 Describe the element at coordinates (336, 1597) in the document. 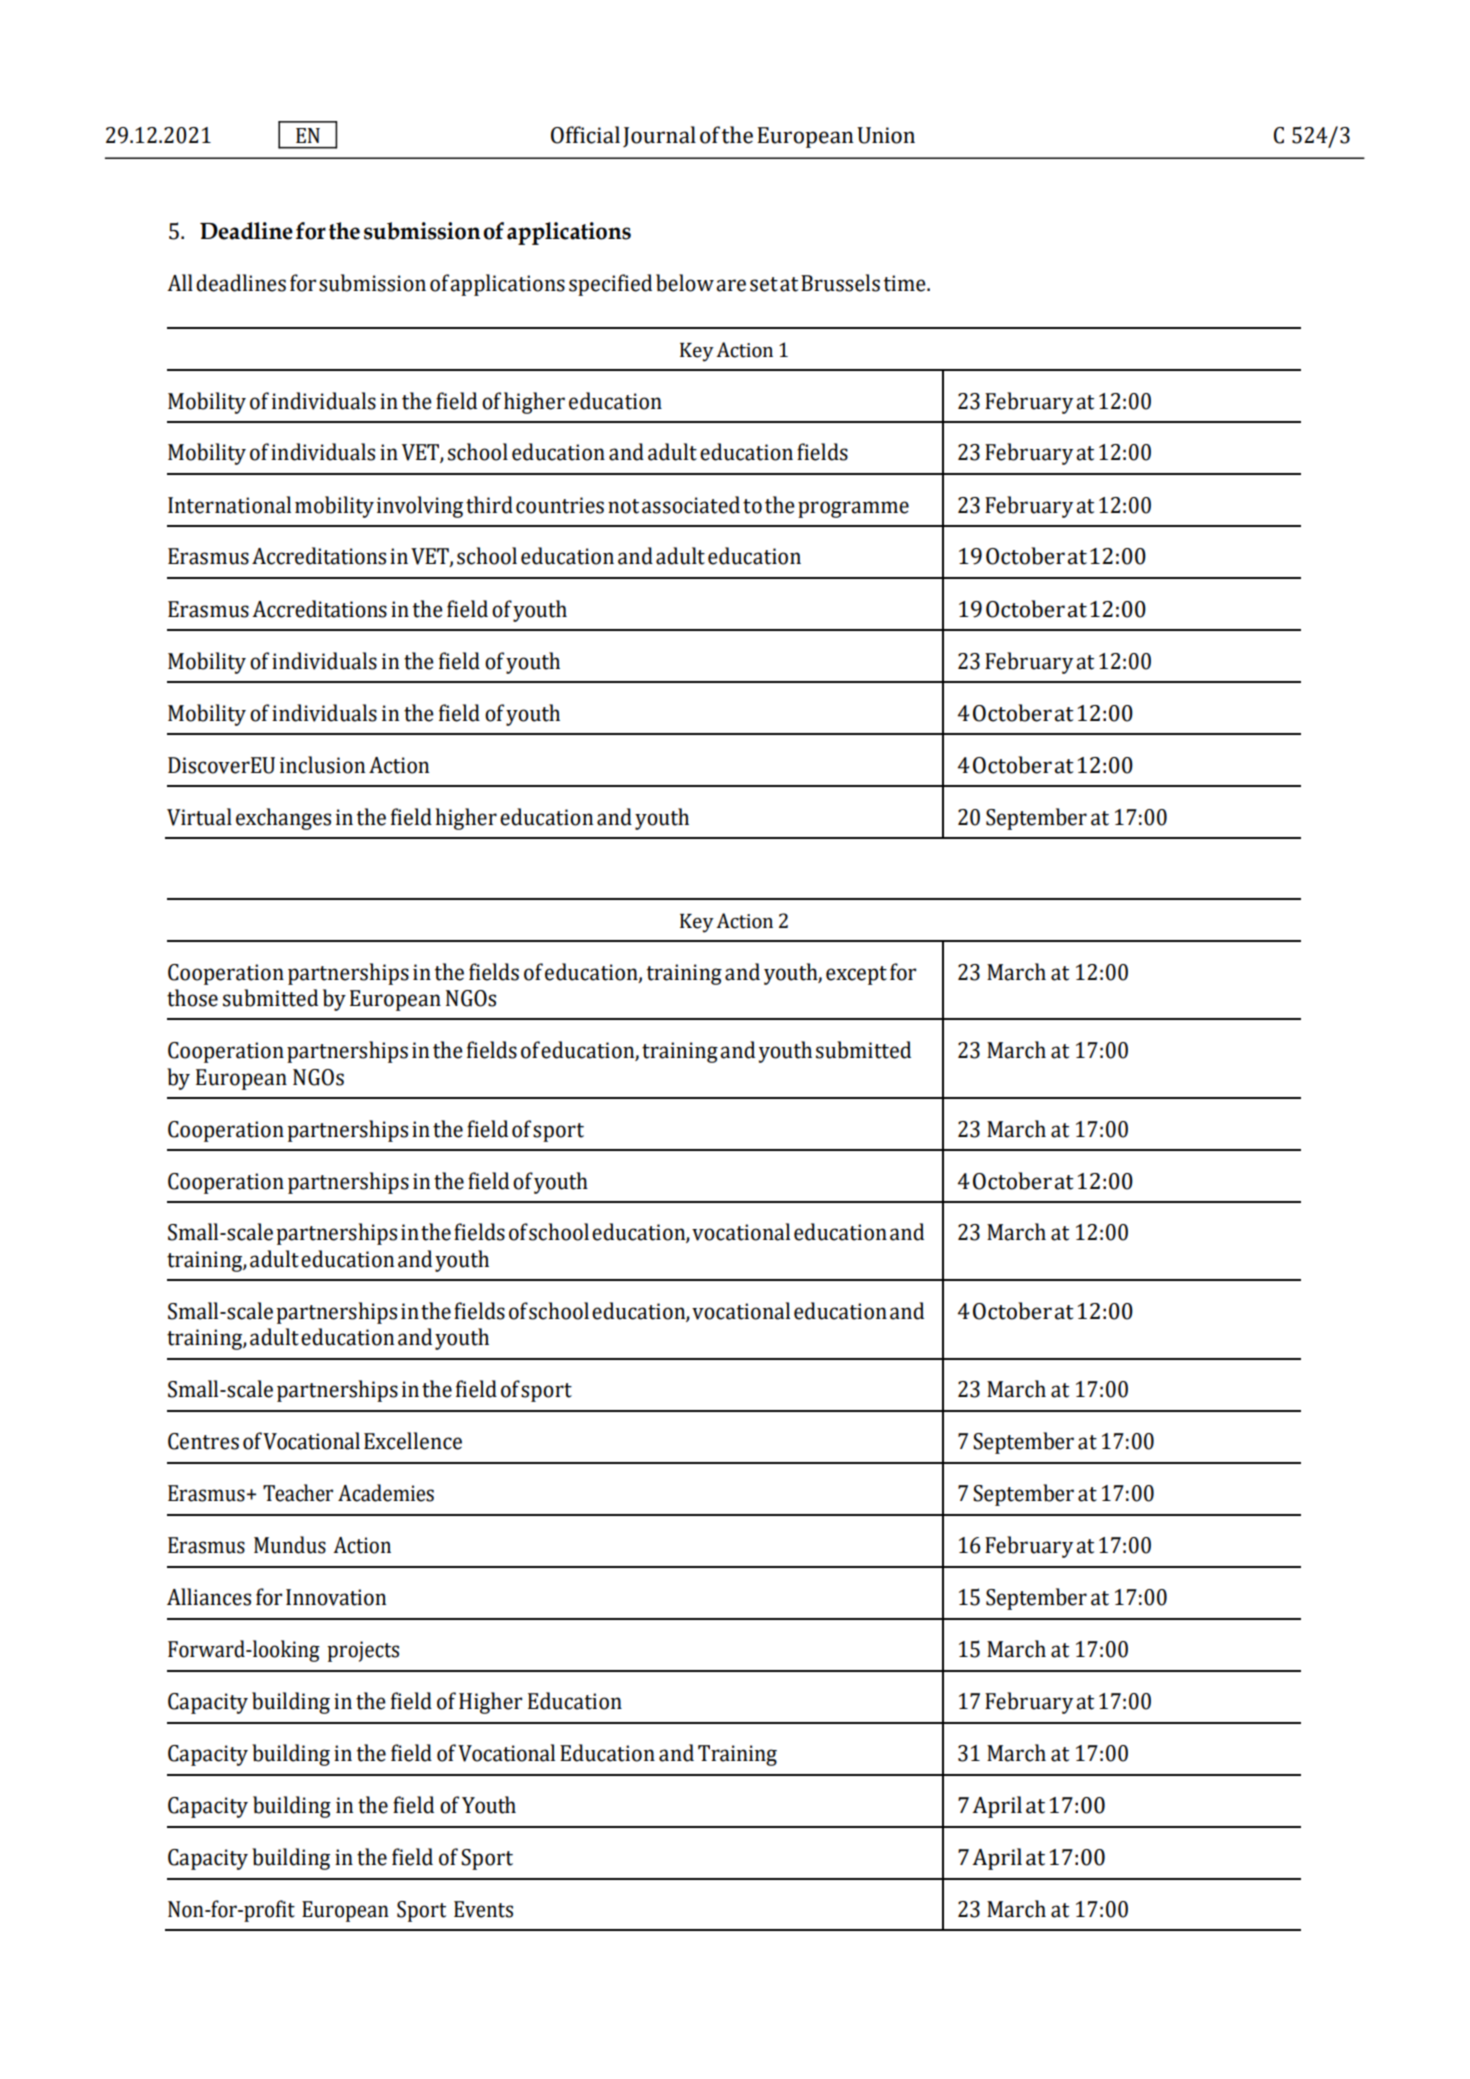

I see `Innovation` at that location.
